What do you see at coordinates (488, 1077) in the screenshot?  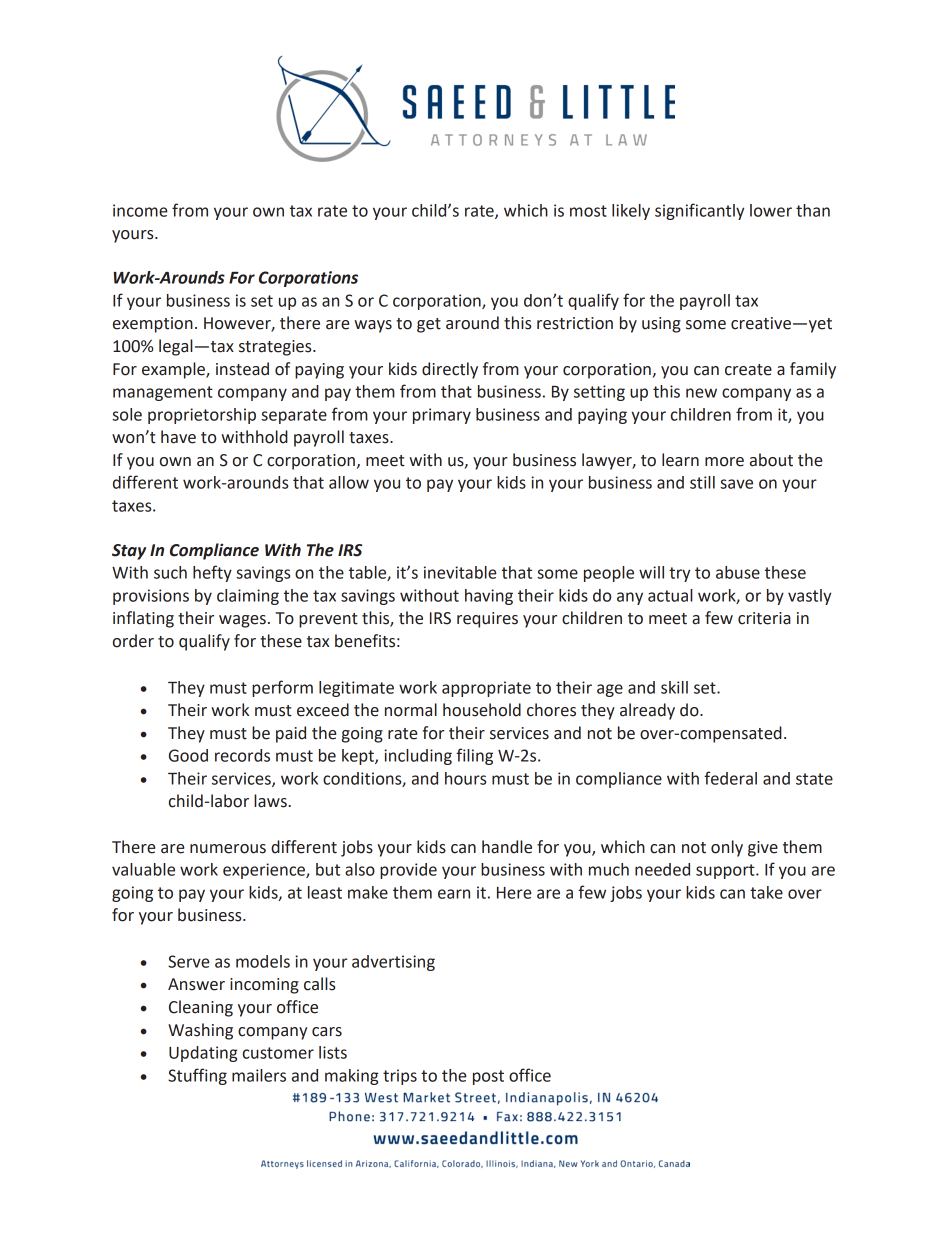 I see `post` at bounding box center [488, 1077].
